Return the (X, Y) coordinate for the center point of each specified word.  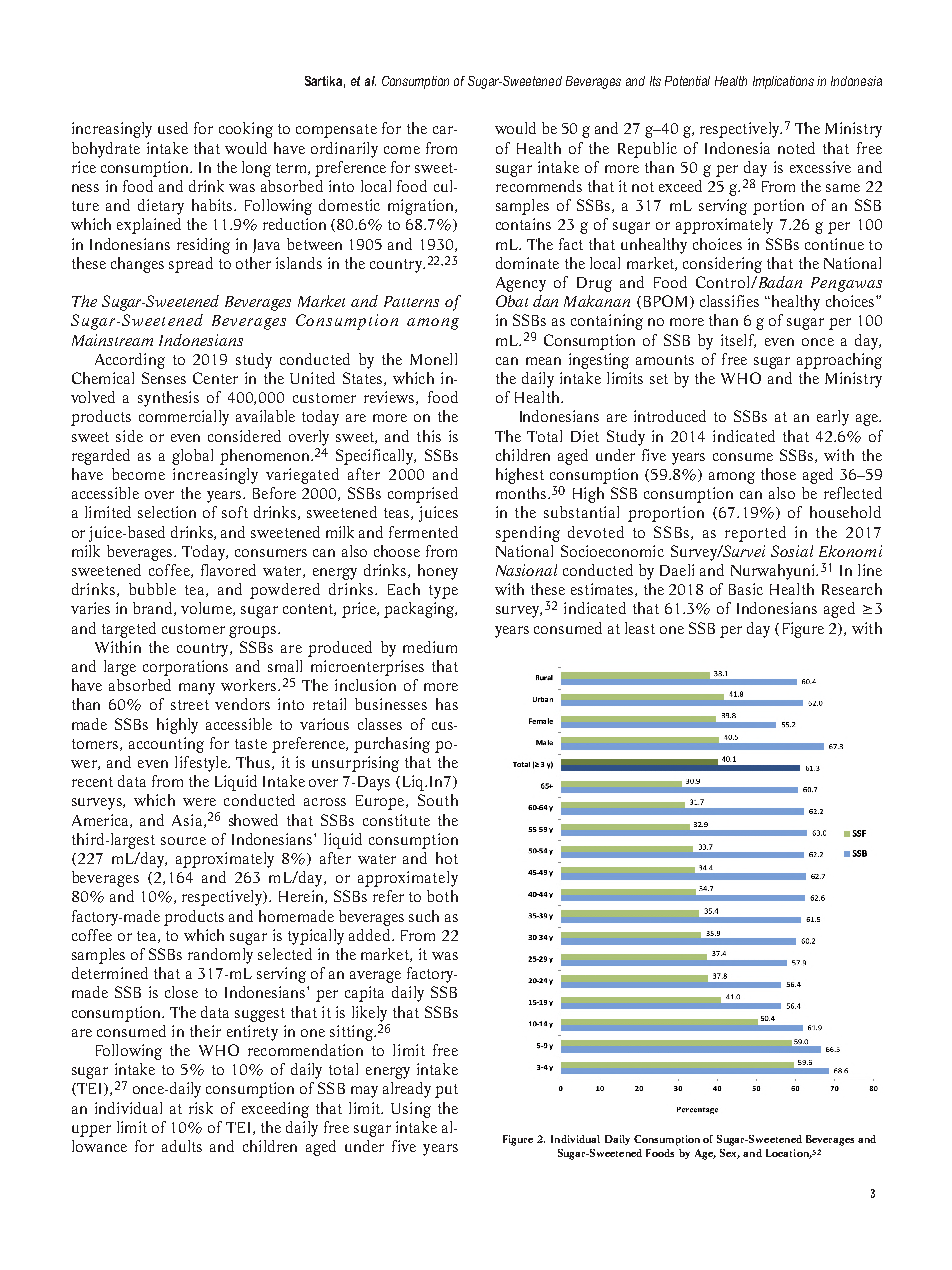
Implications (783, 82)
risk (201, 1108)
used (173, 128)
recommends (539, 186)
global (192, 457)
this (429, 436)
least (640, 628)
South (438, 800)
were (199, 802)
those (778, 474)
